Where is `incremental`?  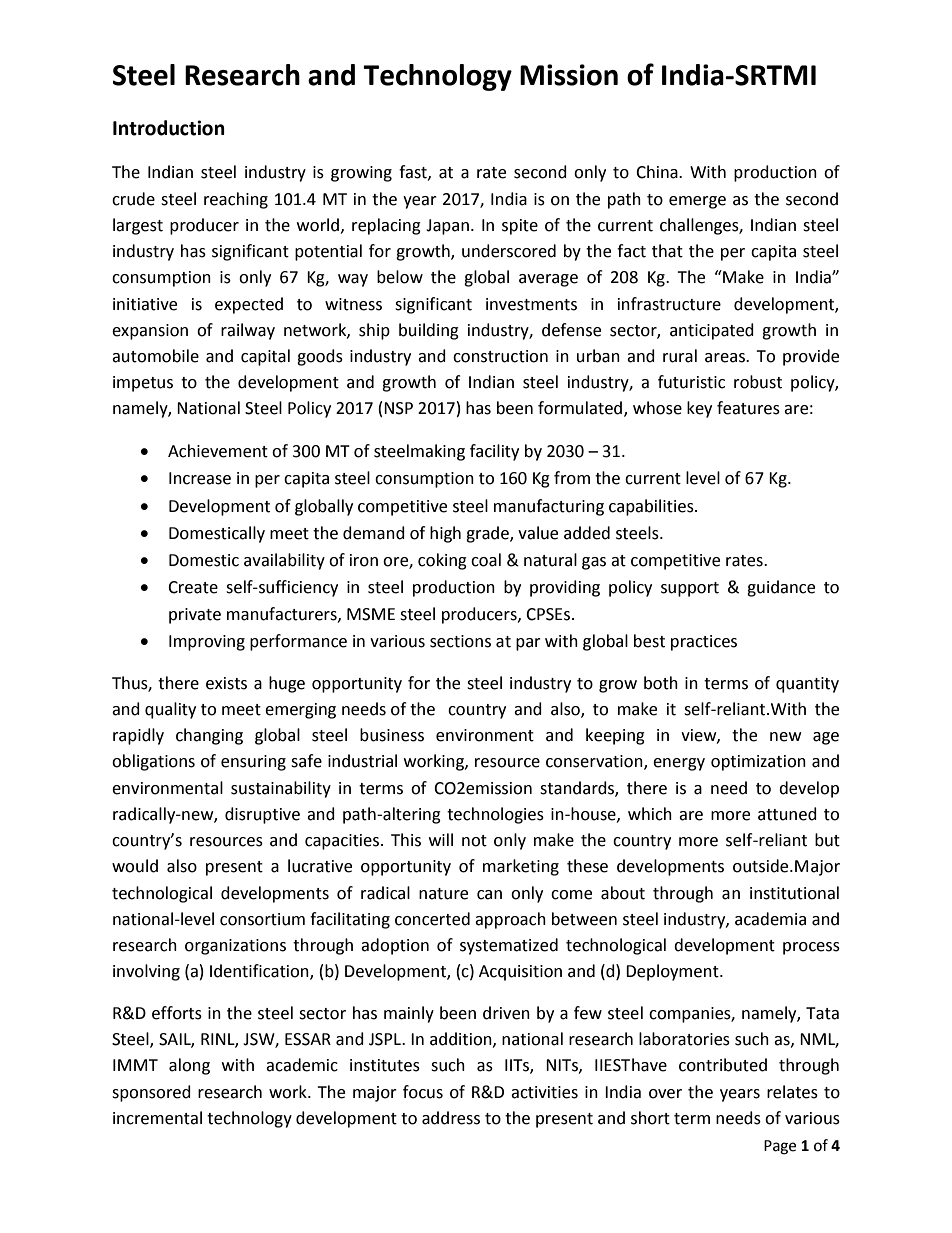 incremental is located at coordinates (157, 1118).
